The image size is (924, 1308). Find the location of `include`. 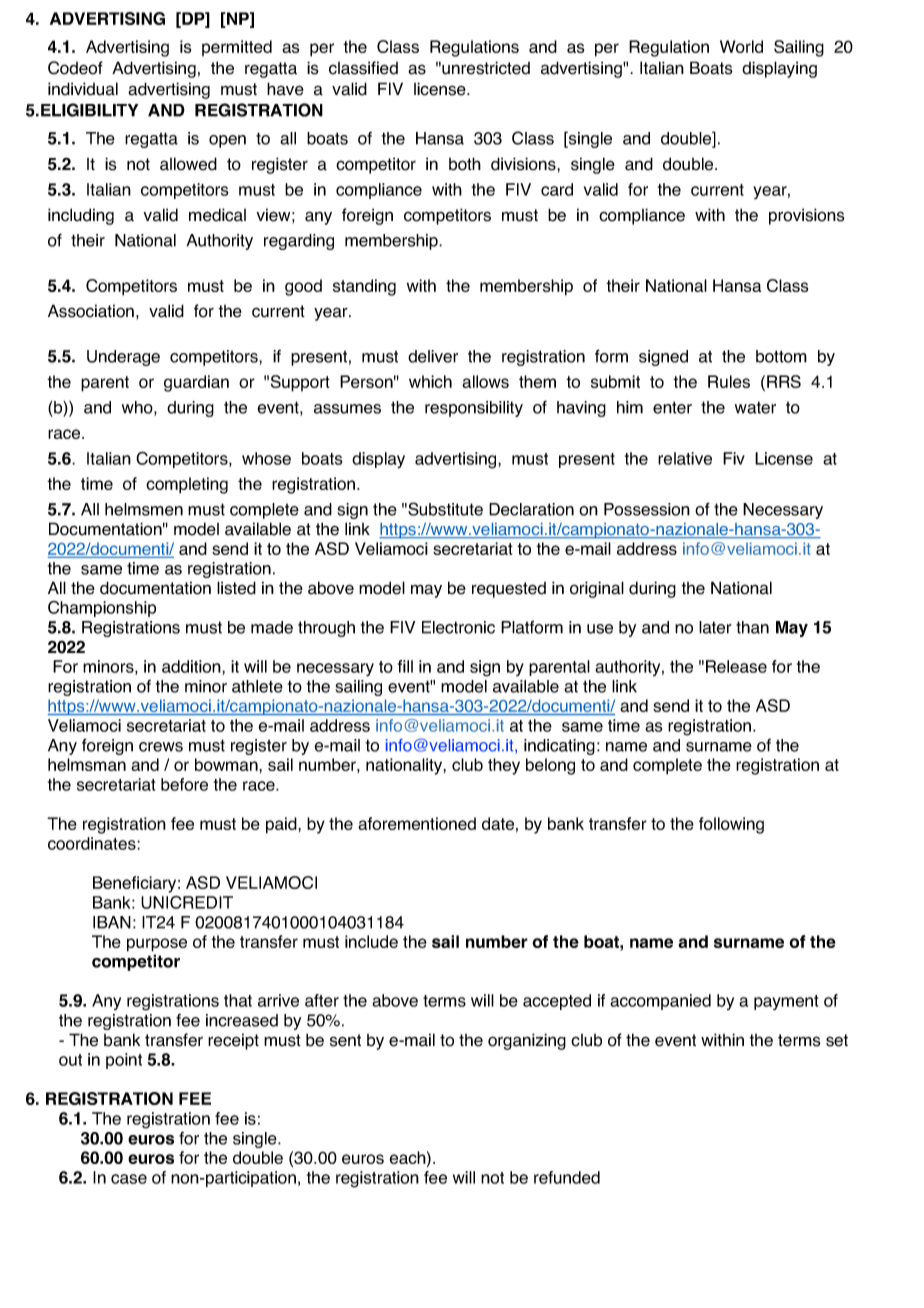

include is located at coordinates (371, 941).
